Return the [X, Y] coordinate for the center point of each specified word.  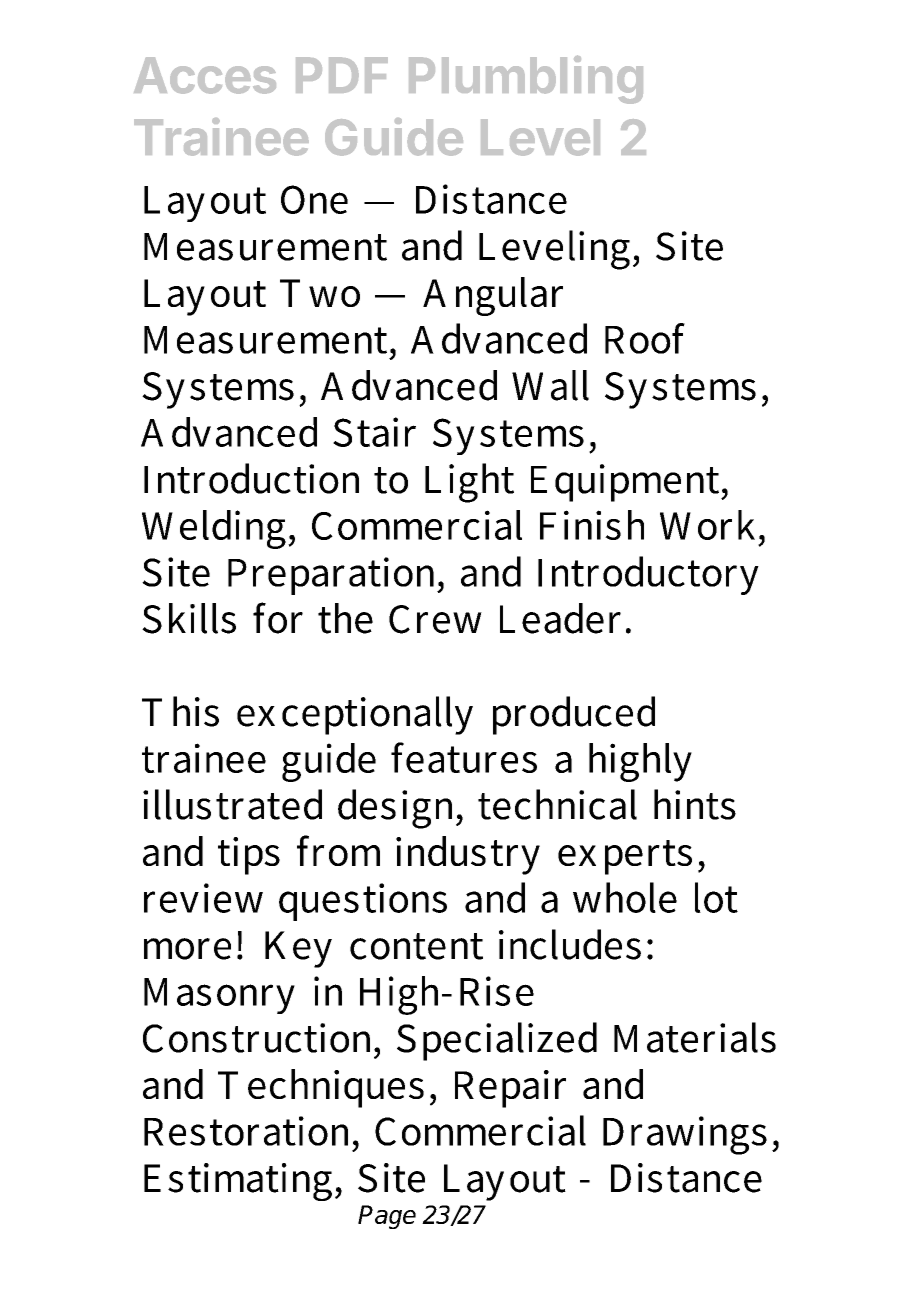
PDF [342, 75]
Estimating [238, 1182]
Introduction [251, 478]
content [416, 946]
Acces [205, 75]
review [203, 898]
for [278, 618]
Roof [645, 338]
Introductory [648, 575]
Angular [493, 296]
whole [625, 897]
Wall [550, 385]
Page [387, 1217]
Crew [435, 619]
